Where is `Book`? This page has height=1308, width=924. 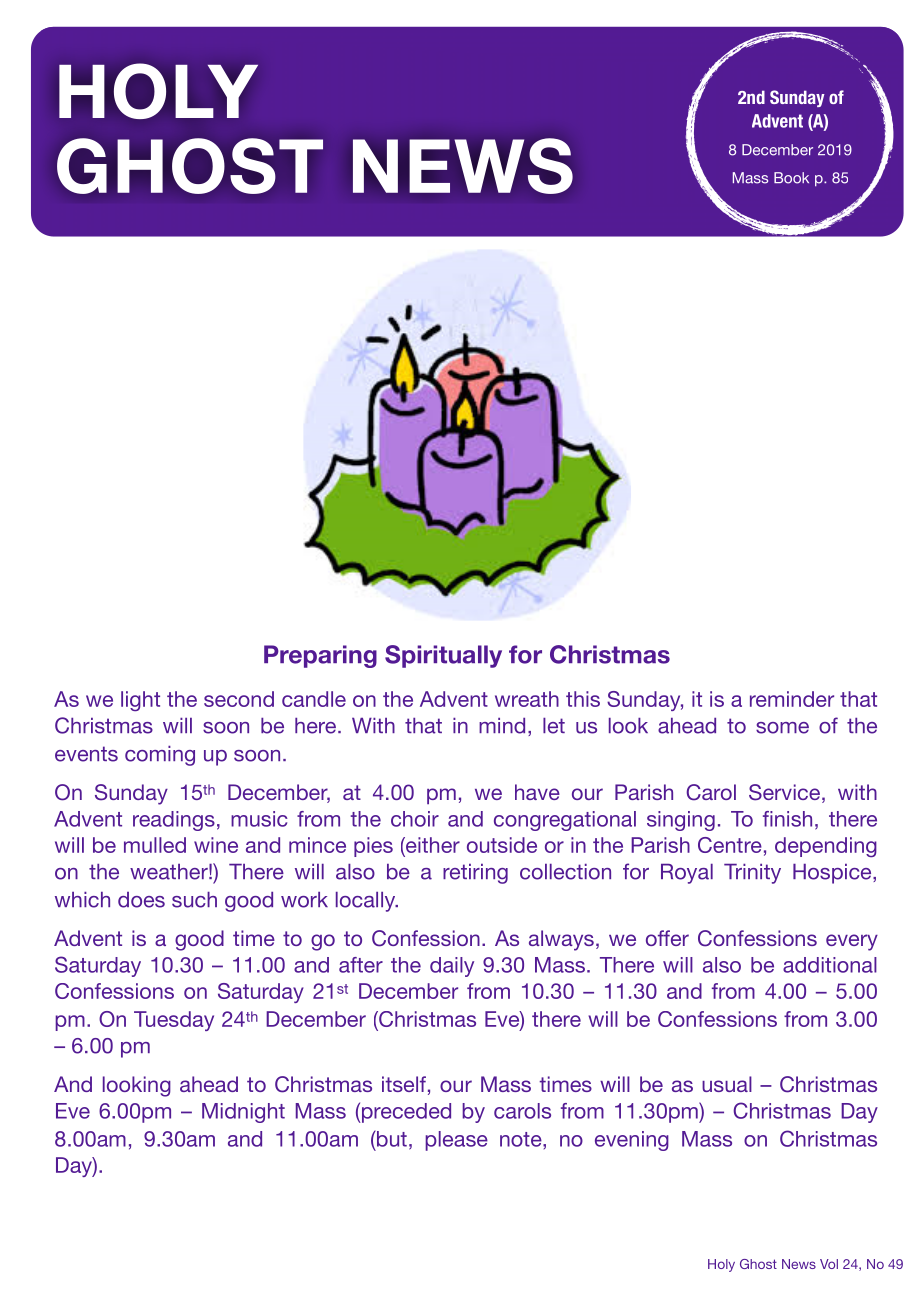 Book is located at coordinates (791, 178).
